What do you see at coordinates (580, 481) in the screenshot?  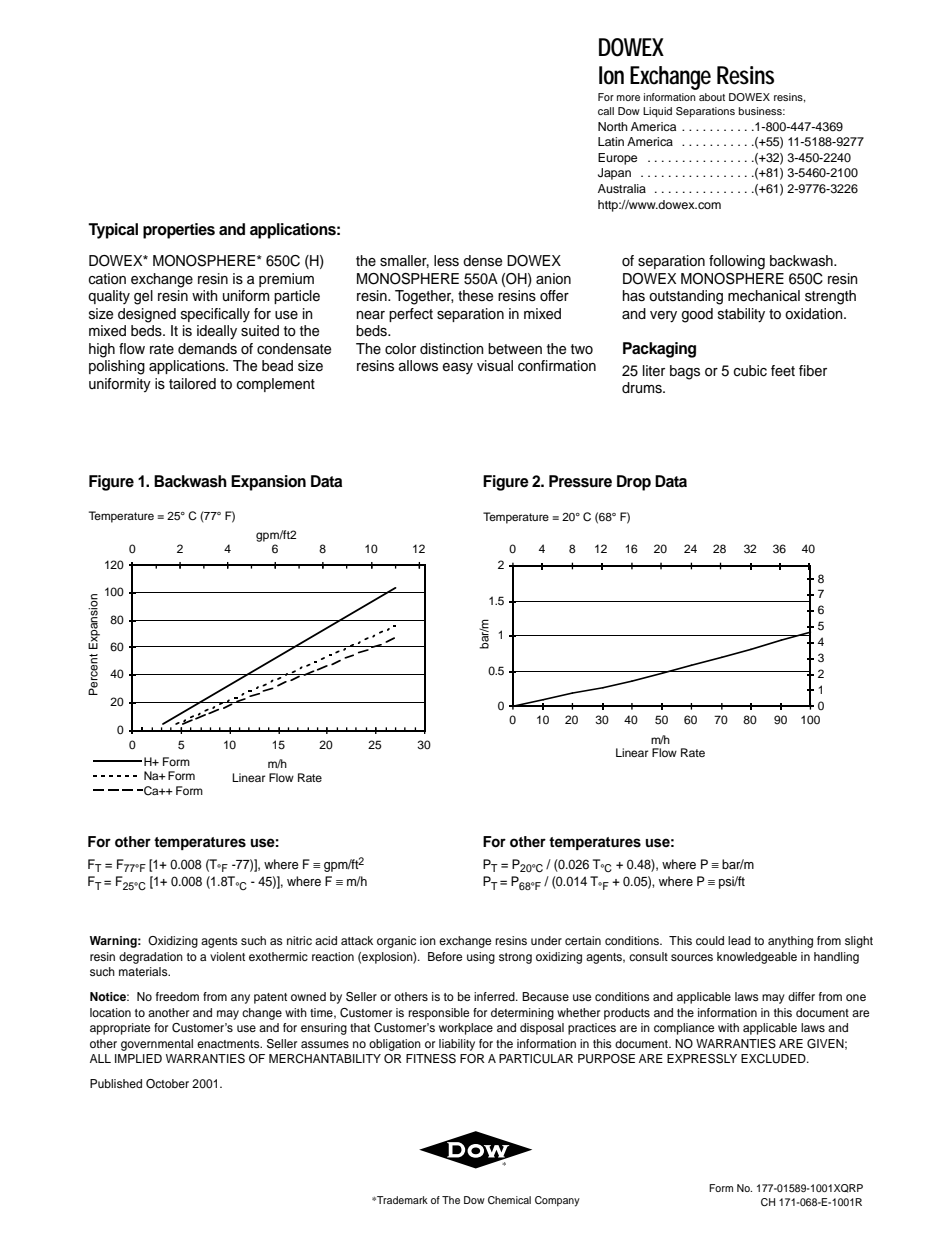 I see `Pressure` at bounding box center [580, 481].
